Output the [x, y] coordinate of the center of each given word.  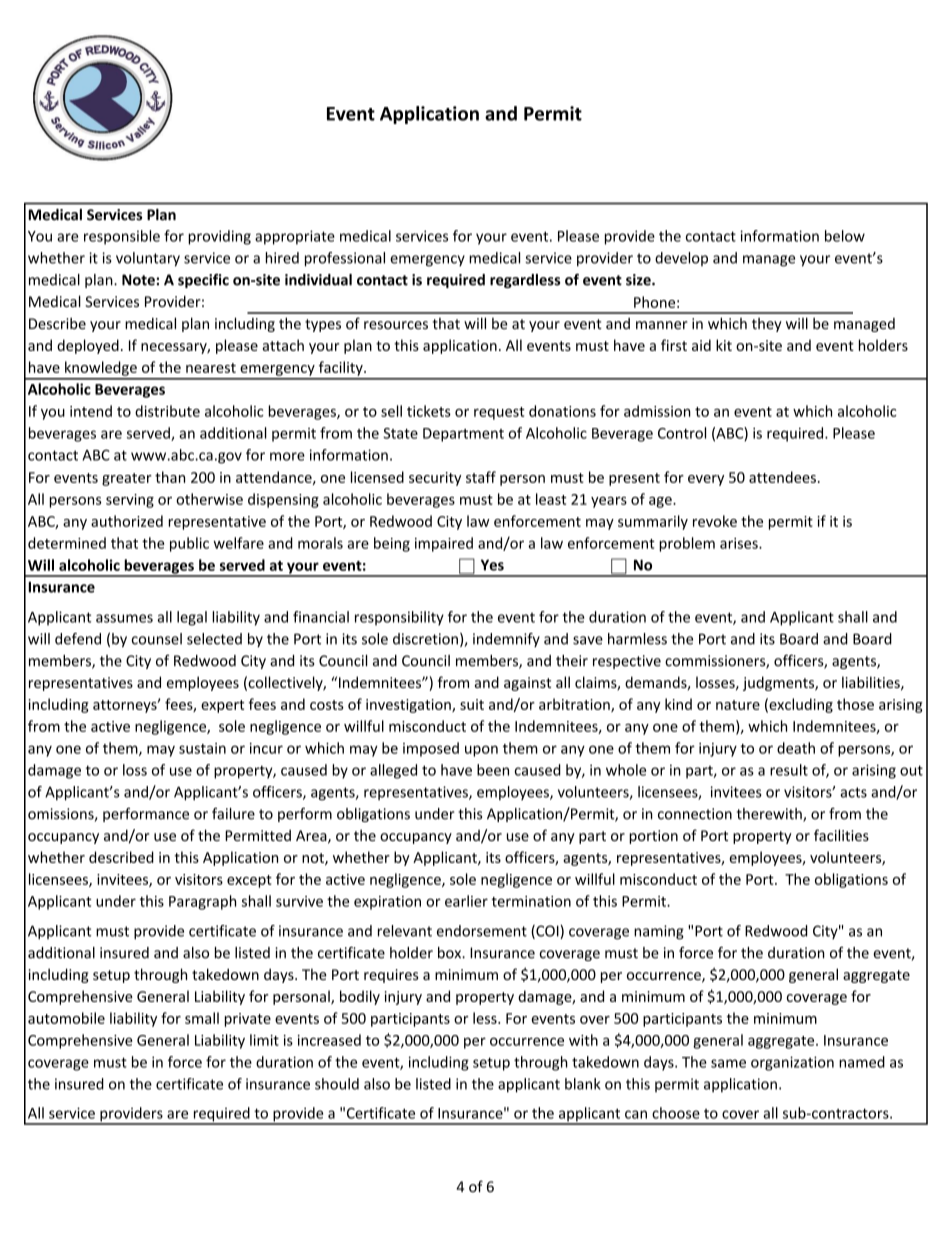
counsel [157, 639]
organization [792, 1063]
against [527, 684]
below [845, 236]
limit [264, 1040]
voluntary [148, 259]
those [855, 704]
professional [345, 259]
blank [582, 1084]
